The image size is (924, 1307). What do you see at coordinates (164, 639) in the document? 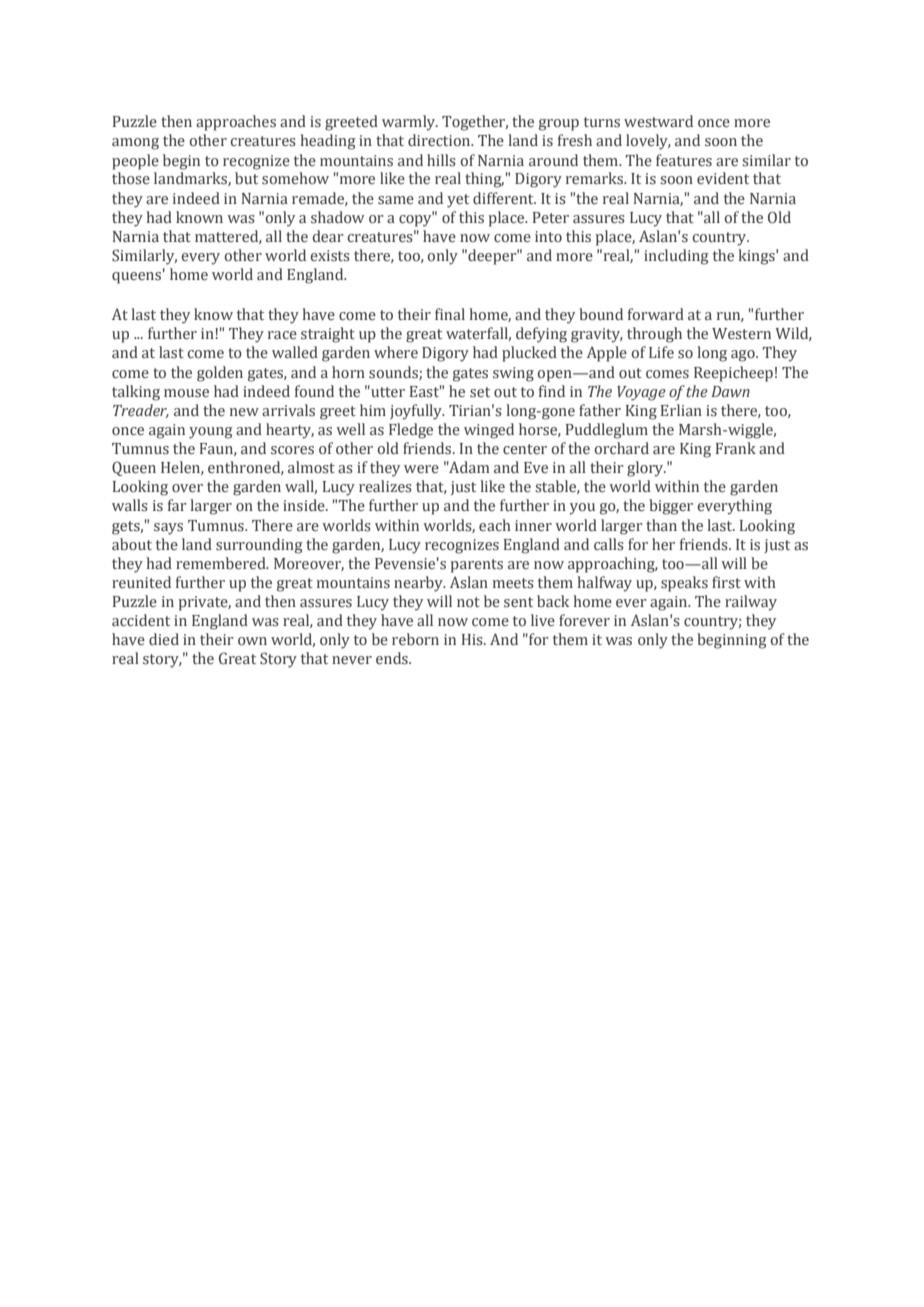
I see `died` at bounding box center [164, 639].
